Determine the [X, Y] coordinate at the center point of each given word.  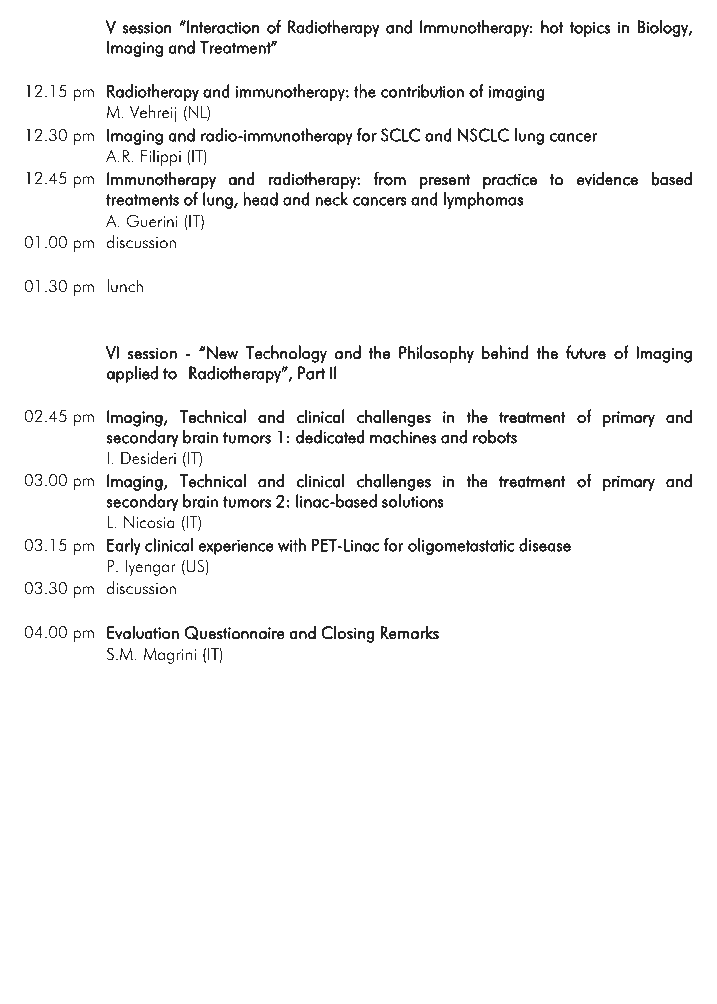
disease [545, 545]
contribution [422, 91]
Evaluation [143, 633]
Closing [347, 634]
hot [552, 27]
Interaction [222, 27]
